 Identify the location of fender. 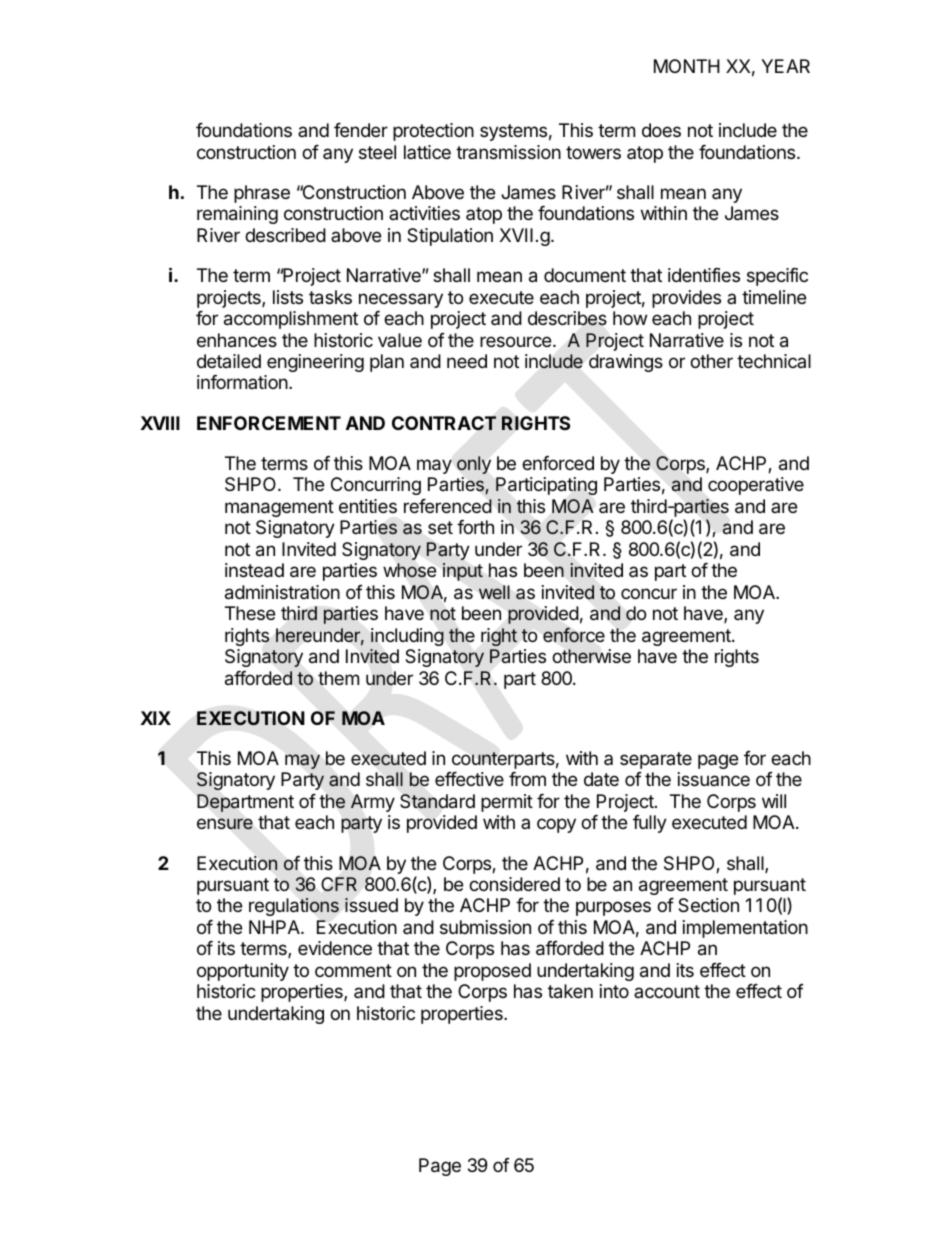
(361, 130).
